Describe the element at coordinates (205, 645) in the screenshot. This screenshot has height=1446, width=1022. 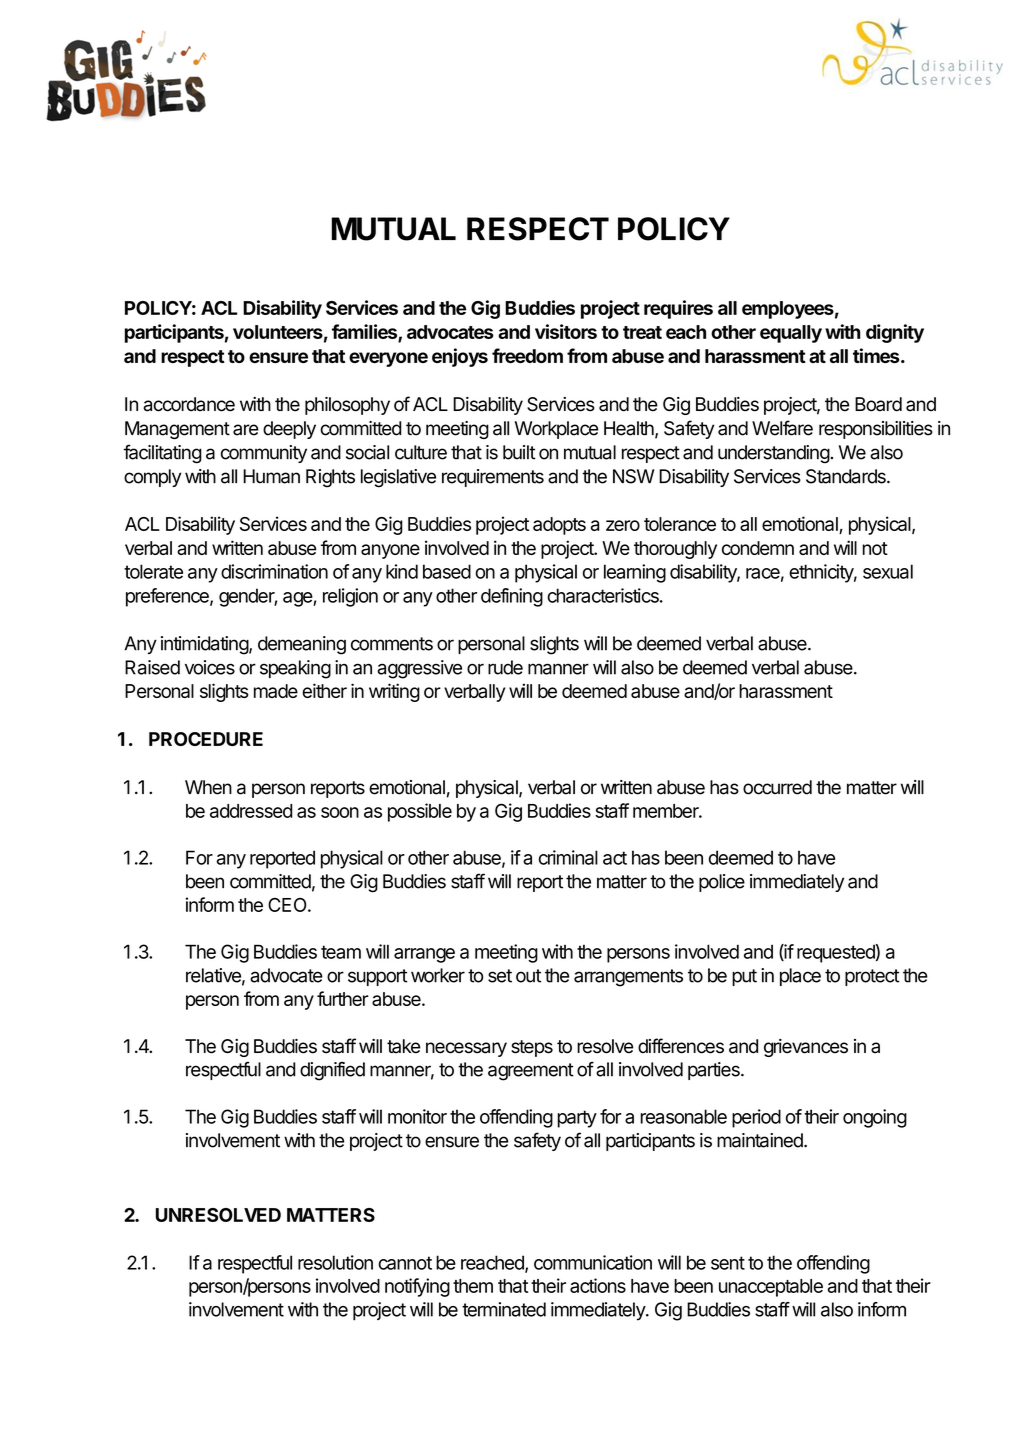
I see `intimidating` at that location.
